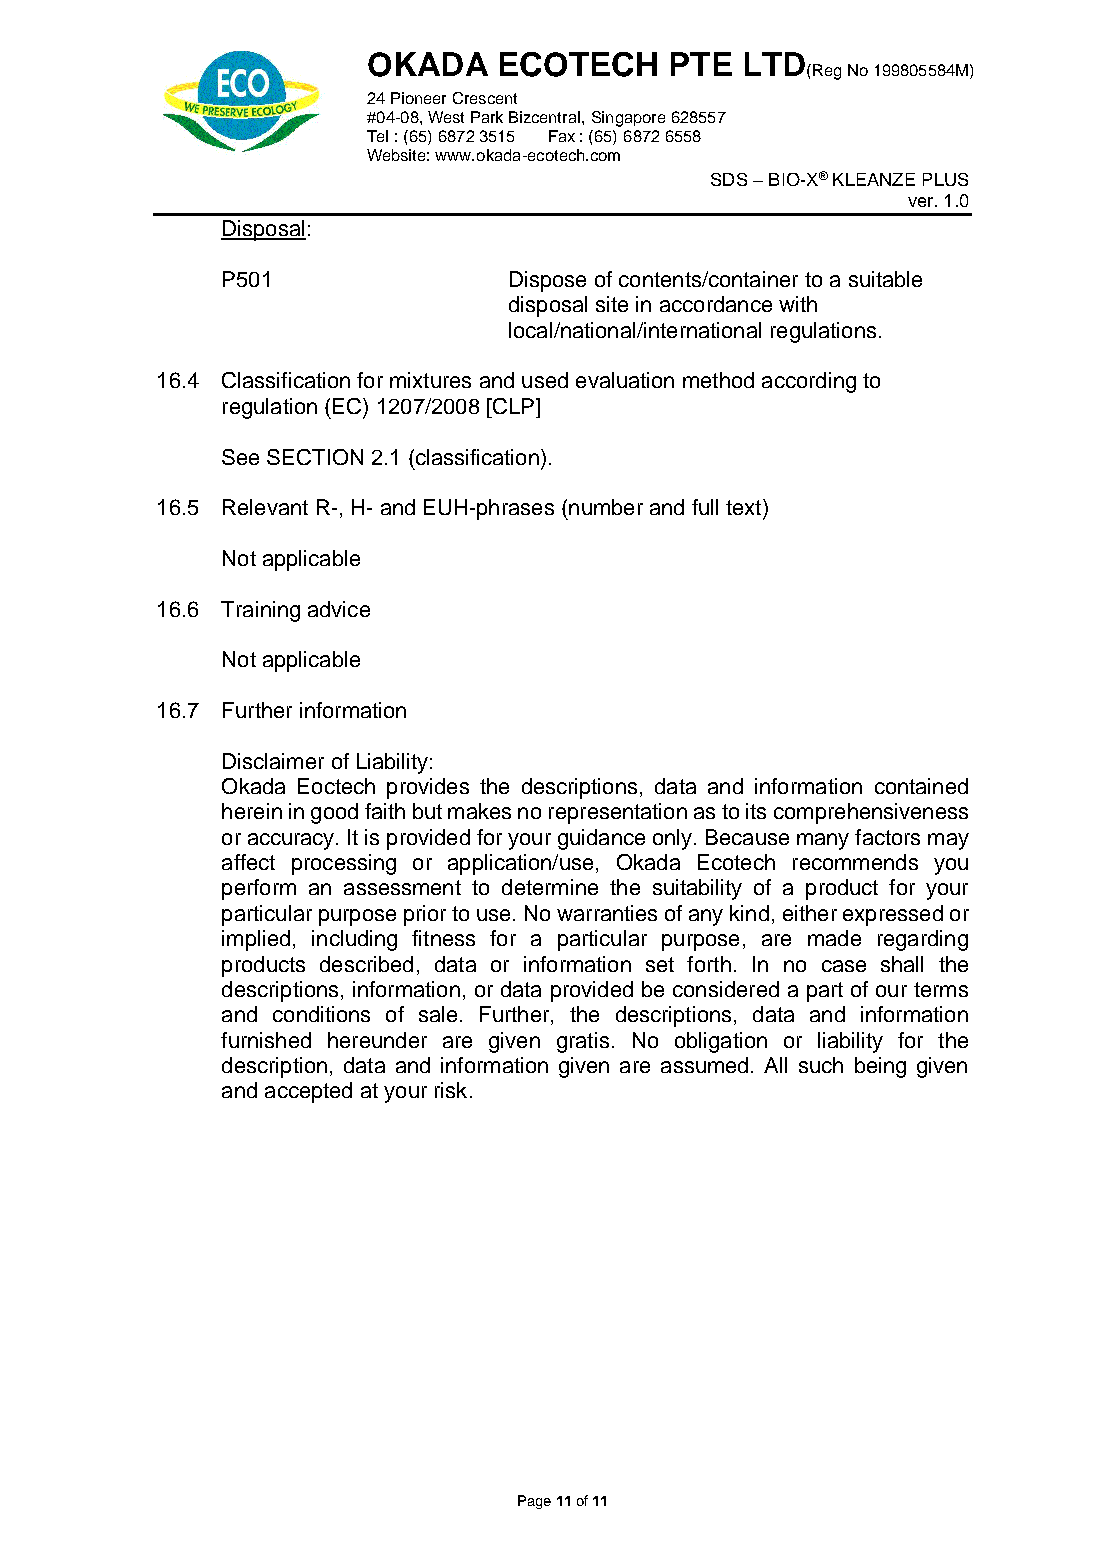  What do you see at coordinates (880, 1067) in the screenshot?
I see `being` at bounding box center [880, 1067].
